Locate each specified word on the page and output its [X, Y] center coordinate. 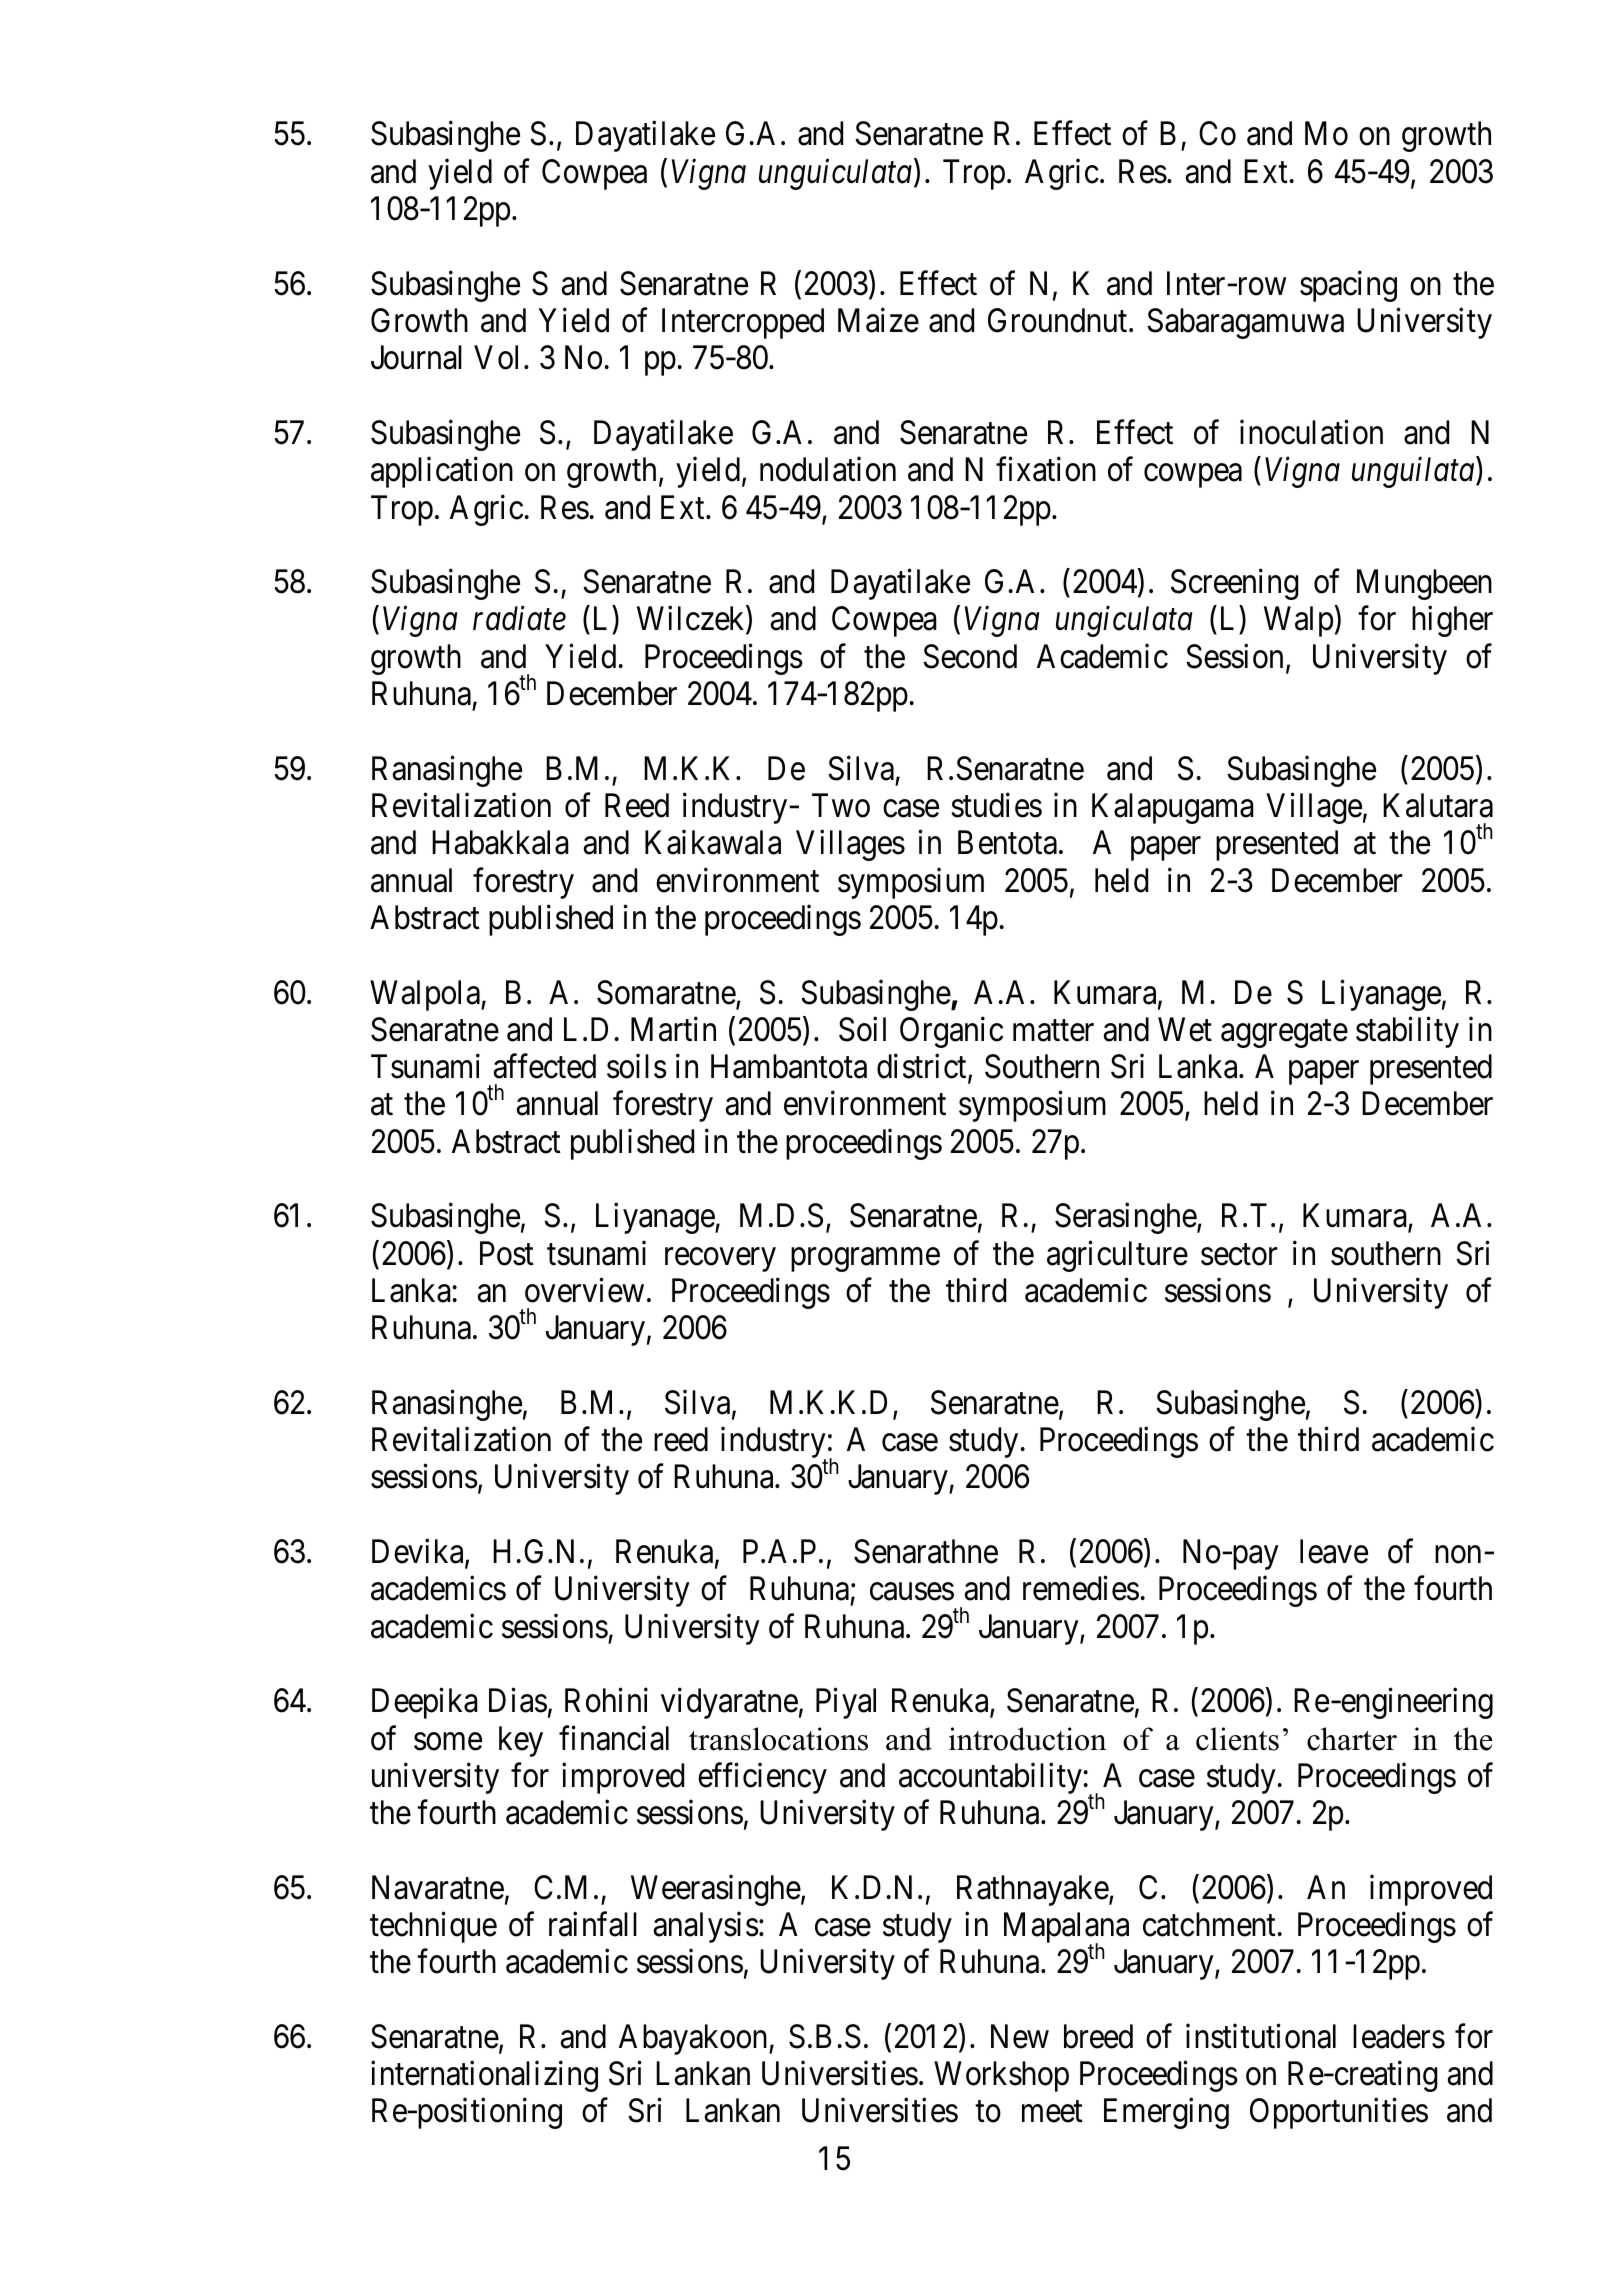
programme [865, 1260]
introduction [1027, 1739]
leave [1334, 1551]
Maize [878, 320]
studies [996, 805]
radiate [519, 618]
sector [1239, 1255]
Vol [496, 357]
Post [507, 1253]
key [521, 1741]
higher [1452, 621]
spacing [1348, 286]
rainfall [593, 1924]
